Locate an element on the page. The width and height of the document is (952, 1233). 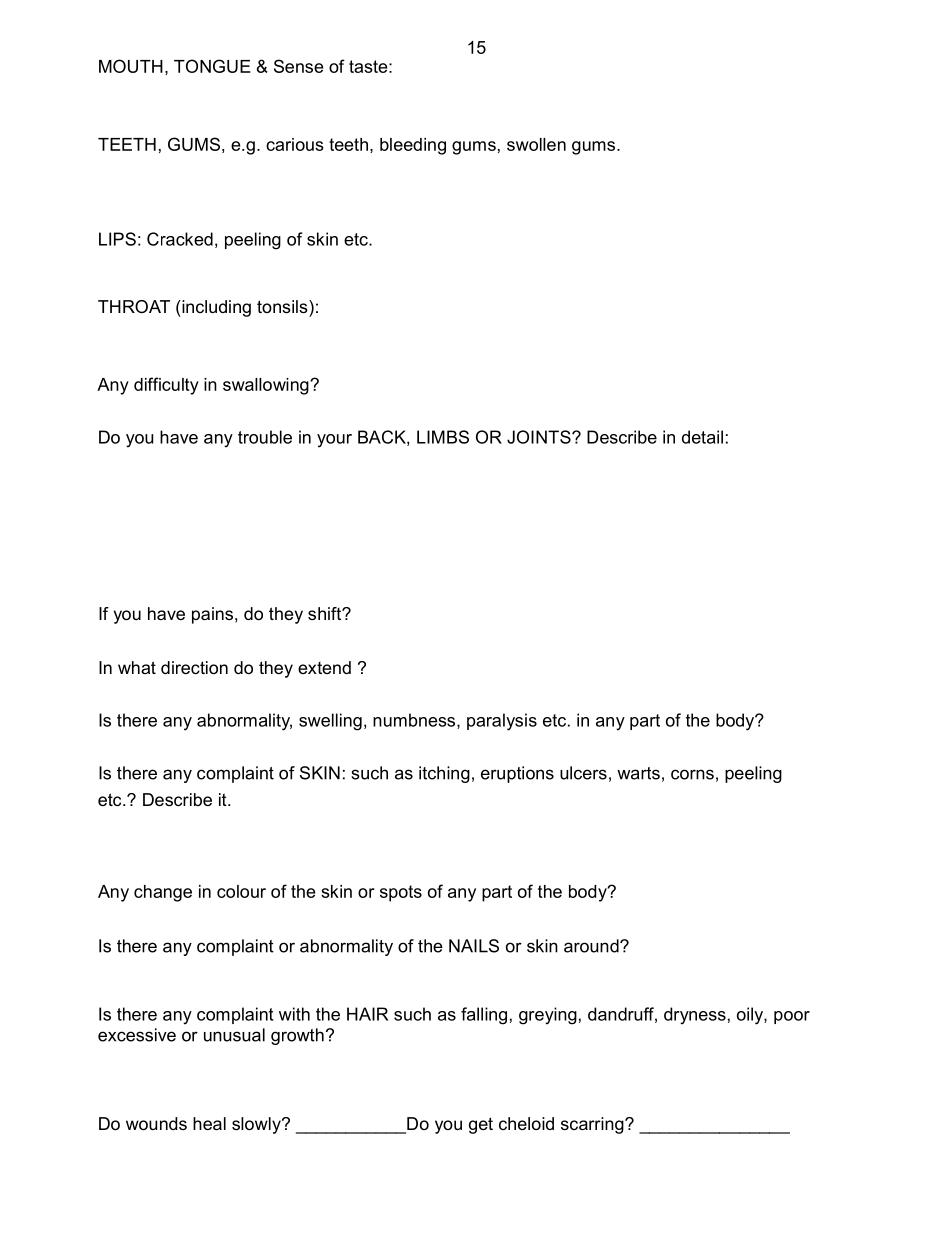
JOINTS is located at coordinates (540, 437).
